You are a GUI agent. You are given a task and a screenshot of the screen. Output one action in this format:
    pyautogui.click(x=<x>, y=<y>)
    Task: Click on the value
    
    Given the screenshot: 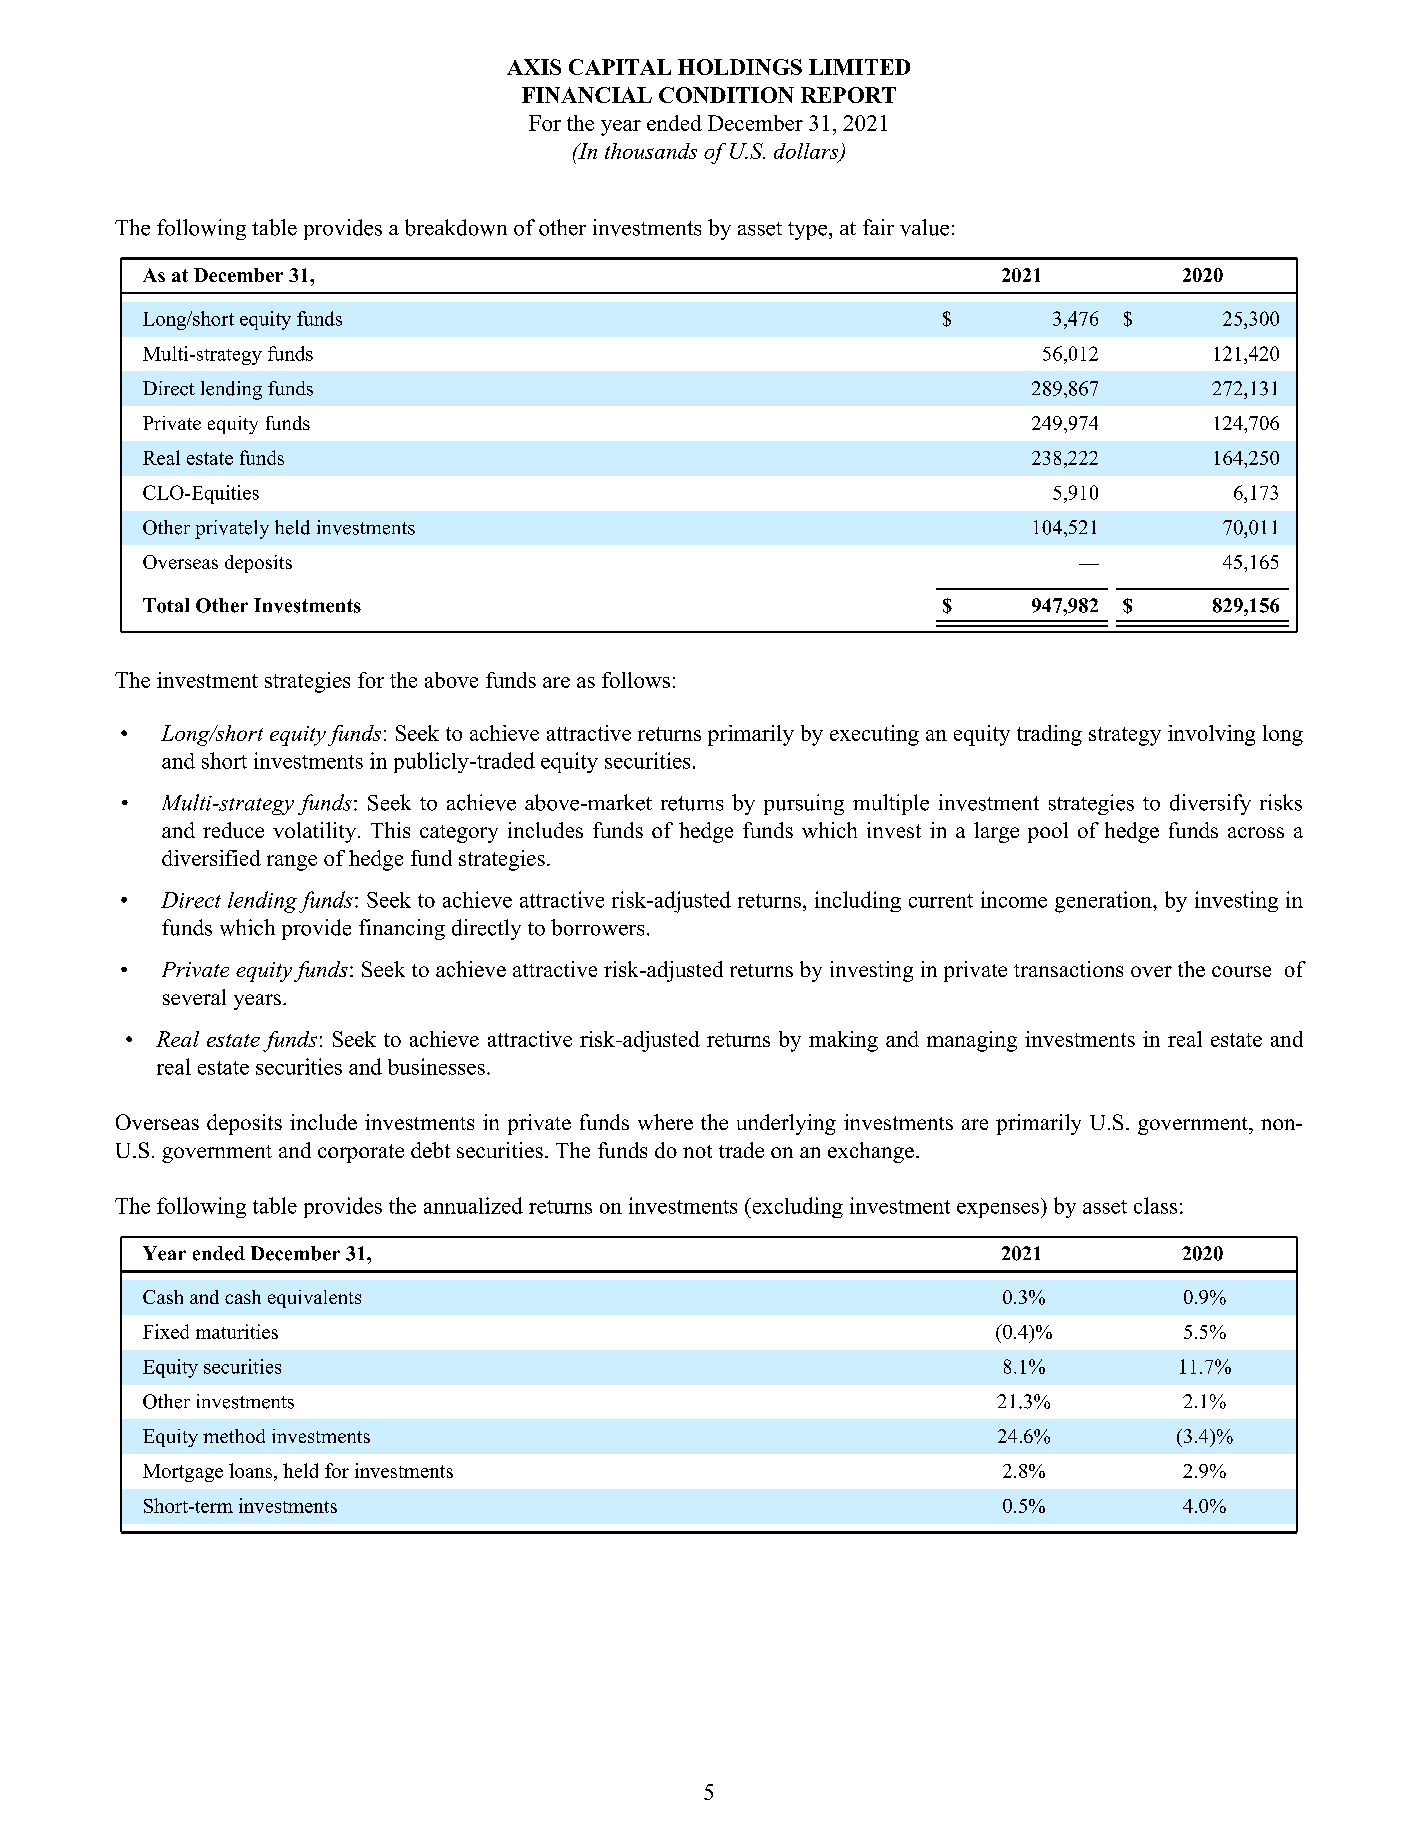 What is the action you would take?
    pyautogui.click(x=924, y=227)
